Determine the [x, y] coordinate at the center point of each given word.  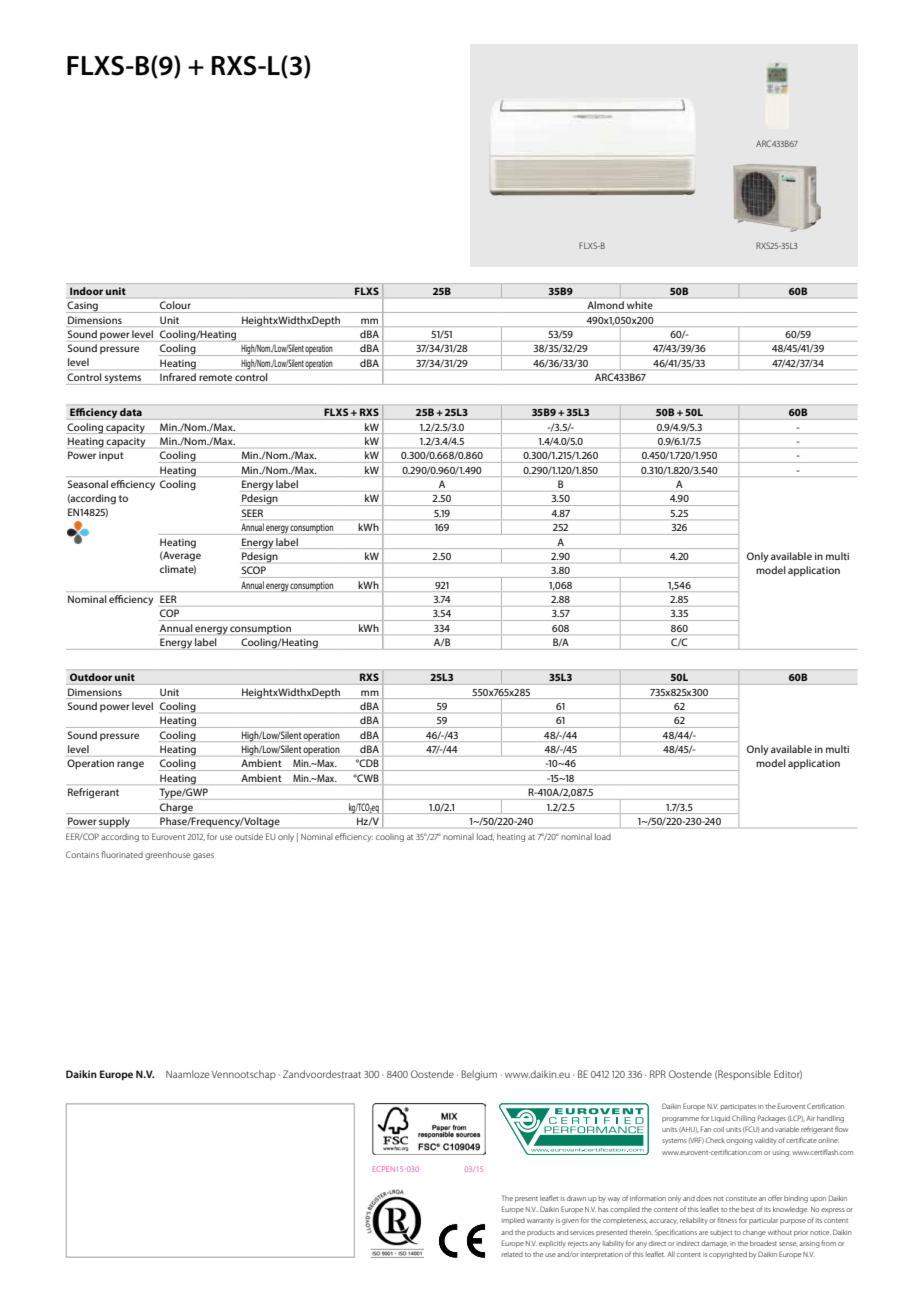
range [130, 765]
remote [215, 377]
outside [249, 836]
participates [738, 1107]
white [639, 305]
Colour [175, 305]
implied [513, 1220]
